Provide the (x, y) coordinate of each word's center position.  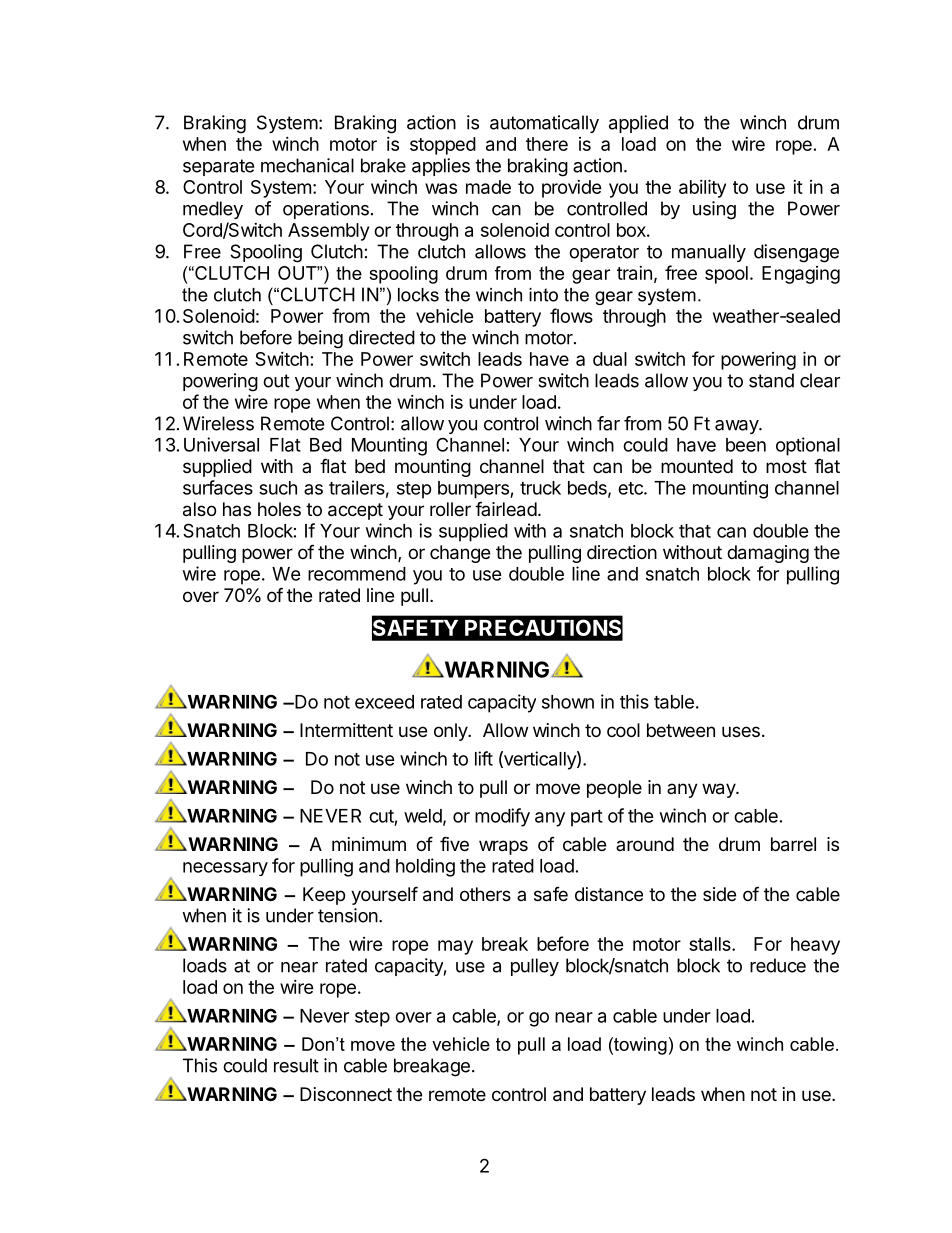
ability (702, 188)
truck (540, 488)
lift (484, 758)
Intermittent (346, 730)
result (296, 1065)
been (746, 445)
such (278, 488)
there (547, 144)
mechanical (307, 165)
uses (741, 731)
